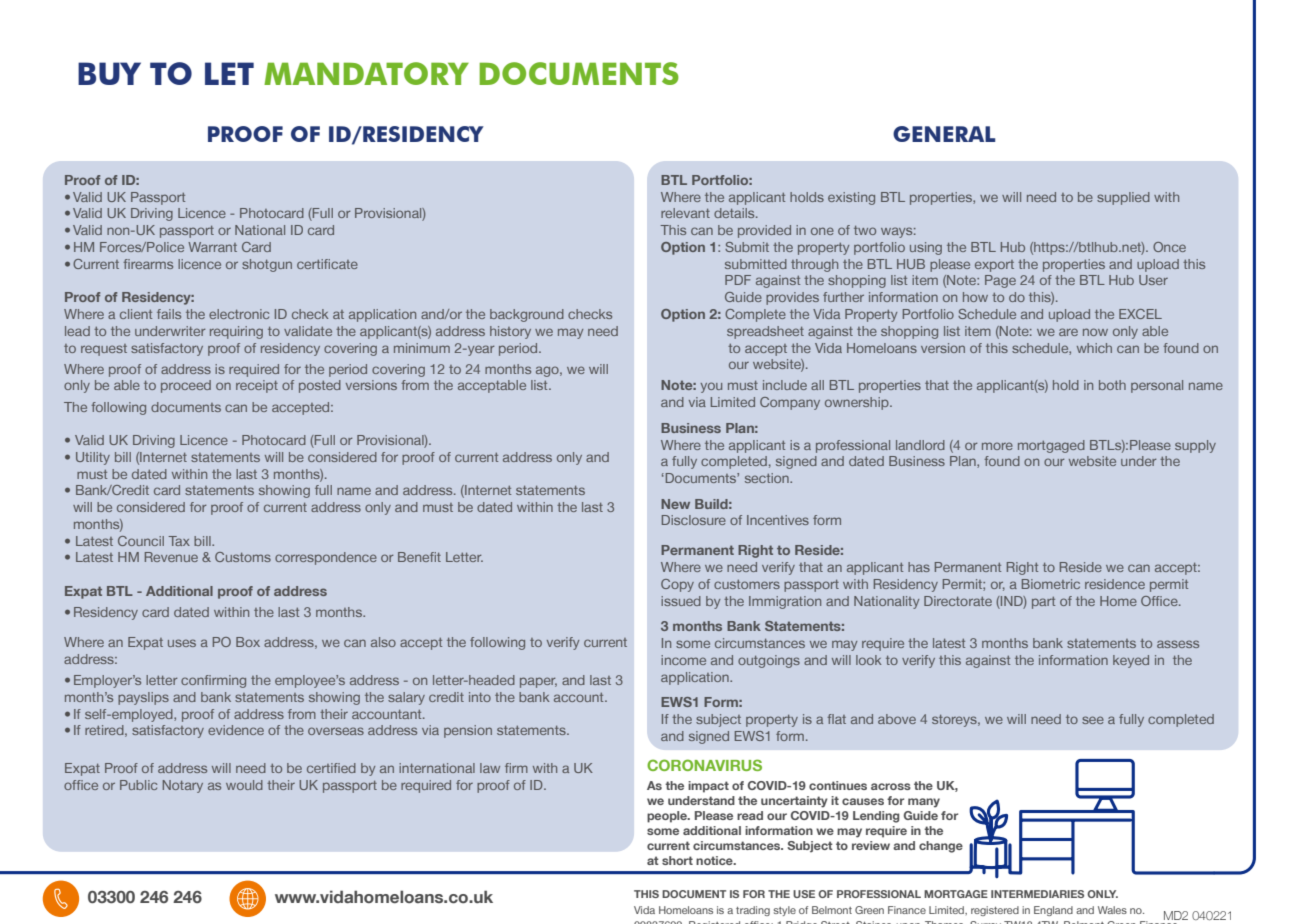 The height and width of the document is (924, 1308). What do you see at coordinates (109, 73) in the document?
I see `BUY` at bounding box center [109, 73].
